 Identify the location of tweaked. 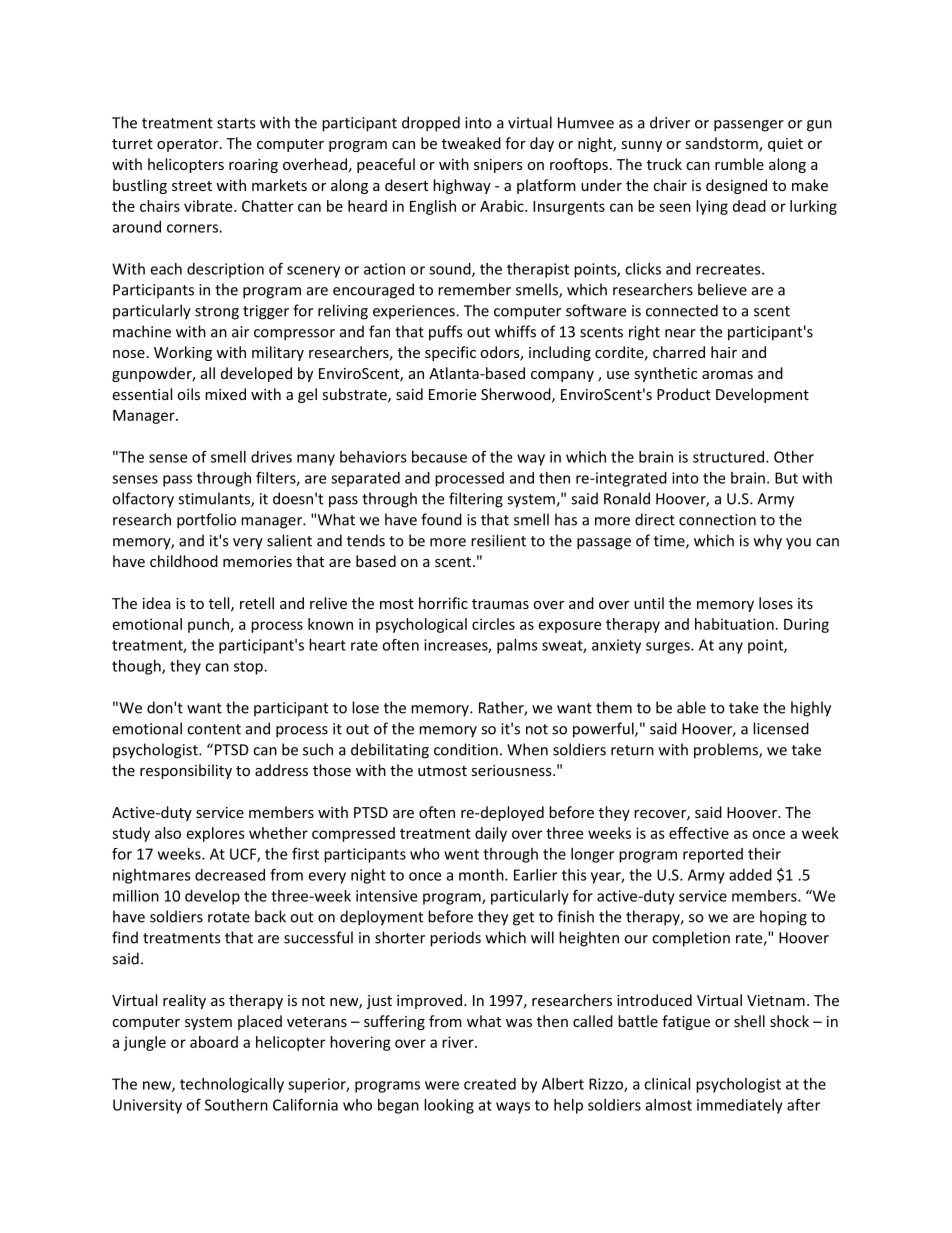
(471, 143).
